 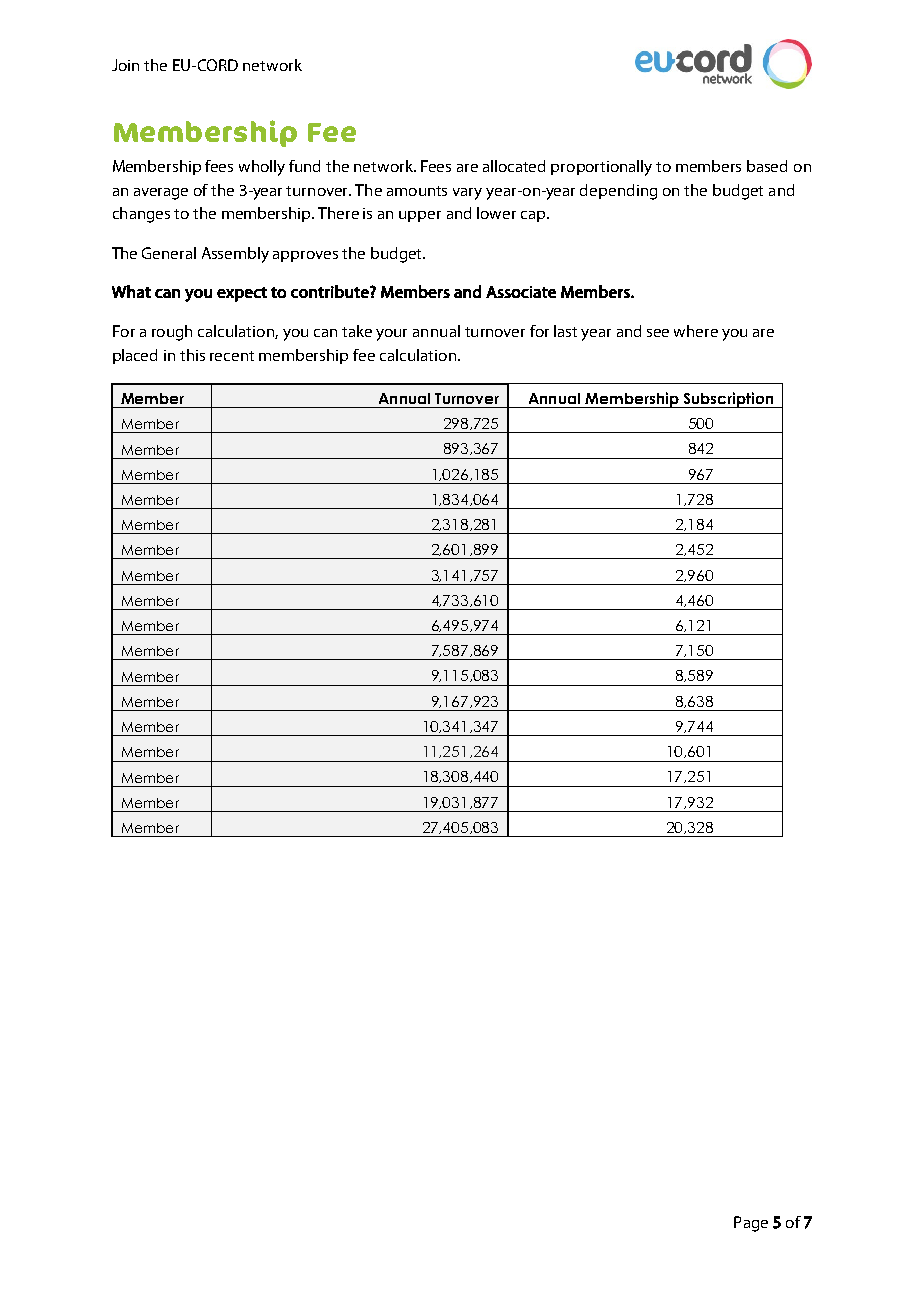 What do you see at coordinates (192, 355) in the document?
I see `this` at bounding box center [192, 355].
